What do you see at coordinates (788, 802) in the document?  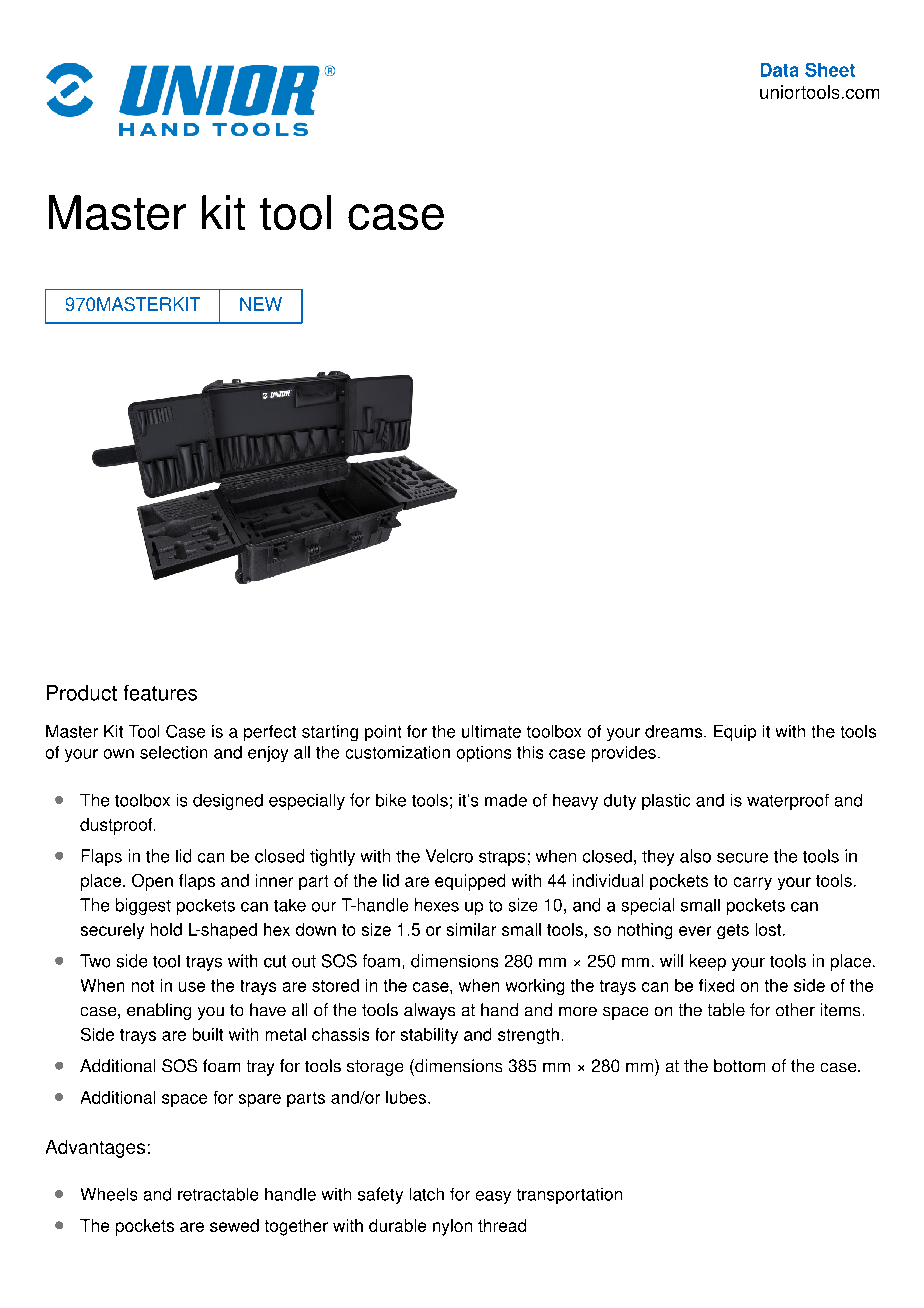 I see `waterproof` at bounding box center [788, 802].
